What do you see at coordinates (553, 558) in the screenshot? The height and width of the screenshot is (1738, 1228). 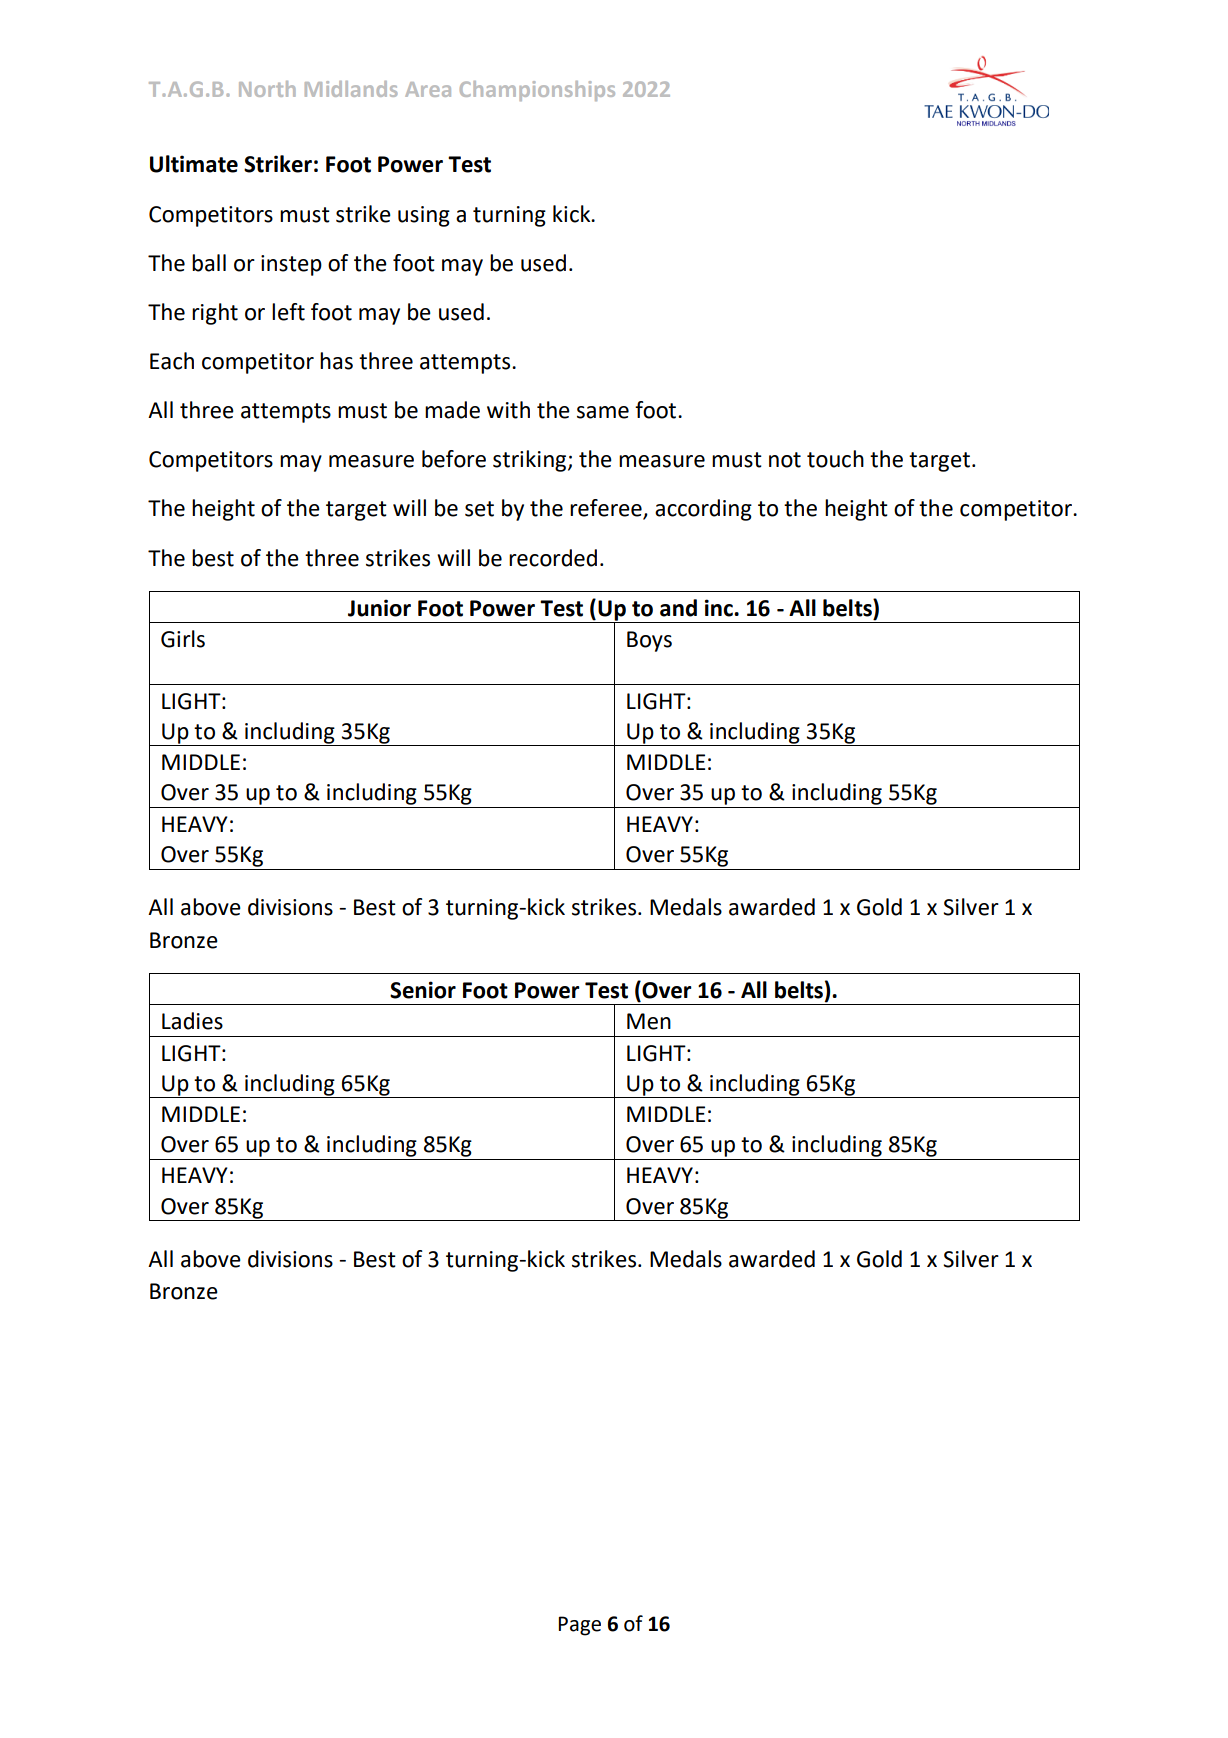 I see `recorded` at bounding box center [553, 558].
